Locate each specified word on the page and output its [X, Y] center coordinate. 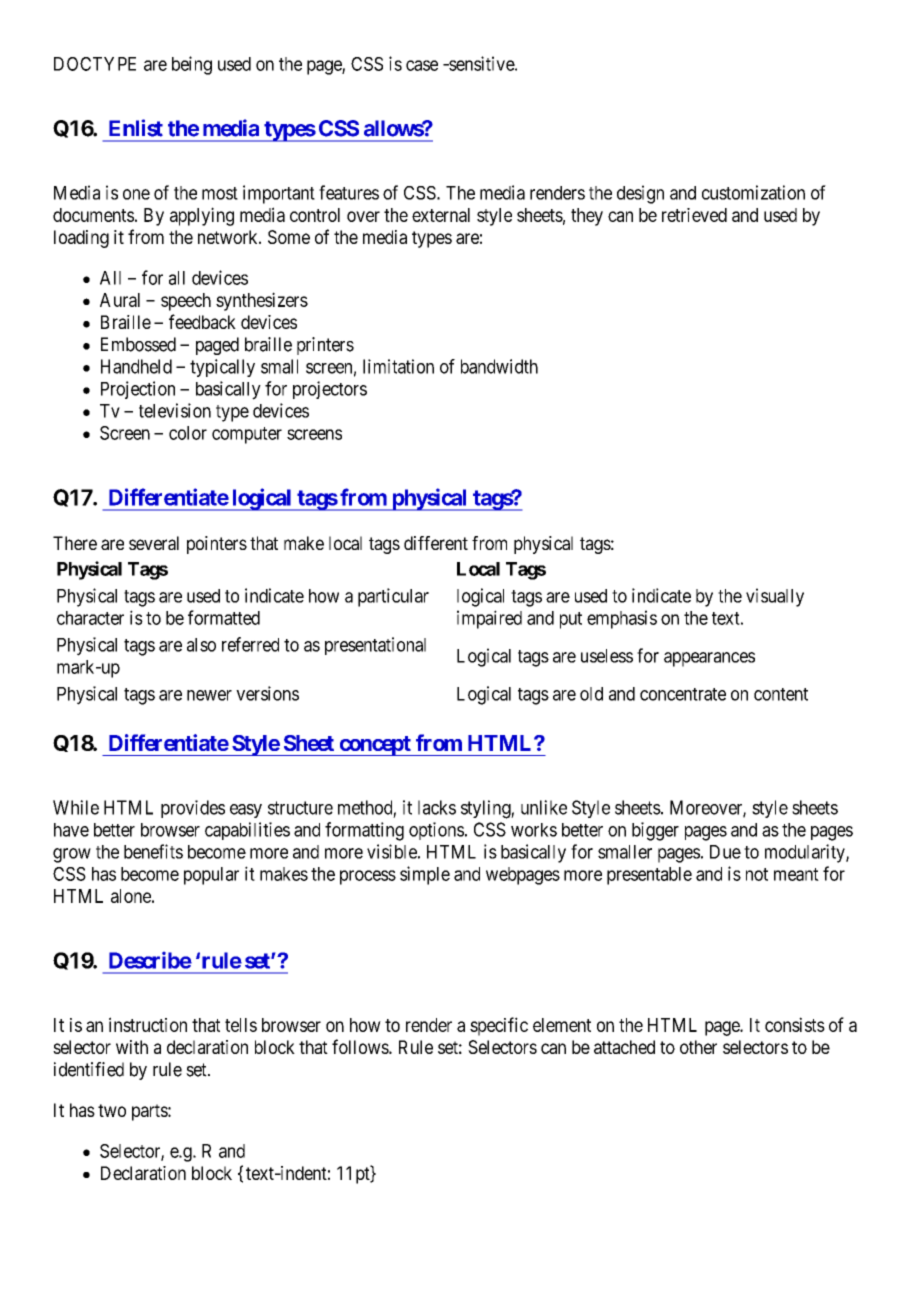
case [422, 65]
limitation [398, 366]
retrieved [694, 215]
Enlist [136, 128]
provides [193, 809]
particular [393, 597]
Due [725, 852]
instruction [148, 1024]
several [154, 543]
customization [753, 192]
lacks [437, 807]
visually [775, 597]
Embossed [138, 344]
